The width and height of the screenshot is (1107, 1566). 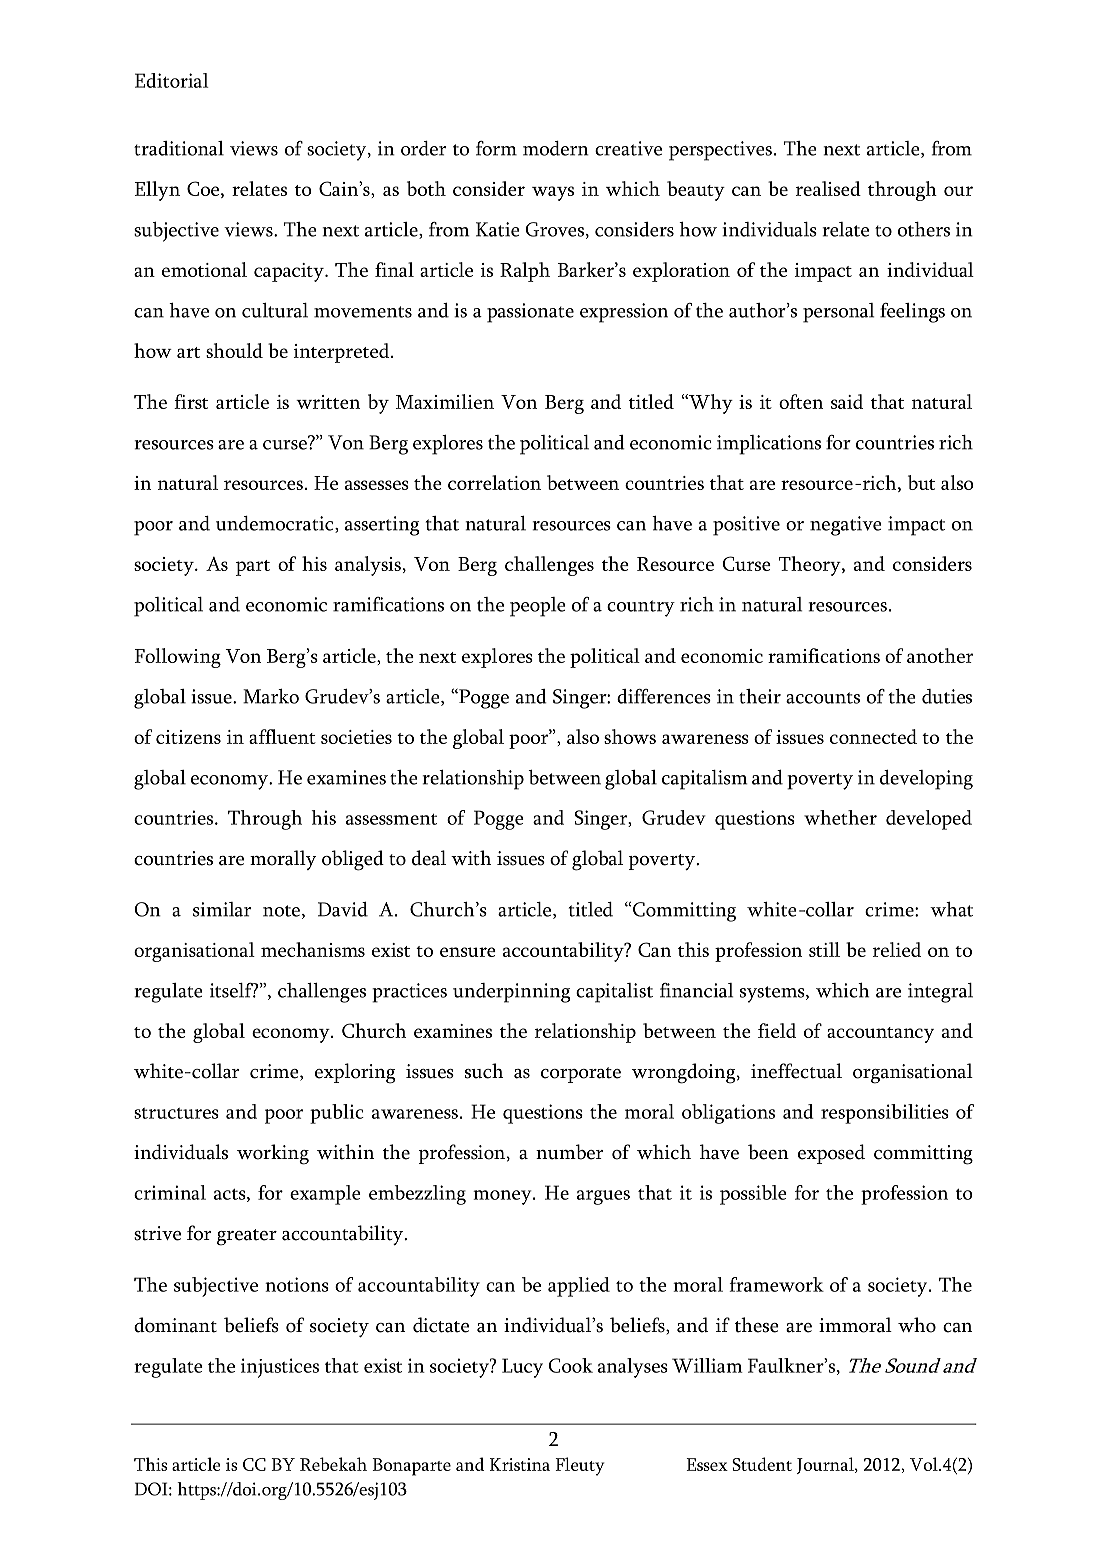 What do you see at coordinates (826, 1465) in the screenshot?
I see `Journal` at bounding box center [826, 1465].
